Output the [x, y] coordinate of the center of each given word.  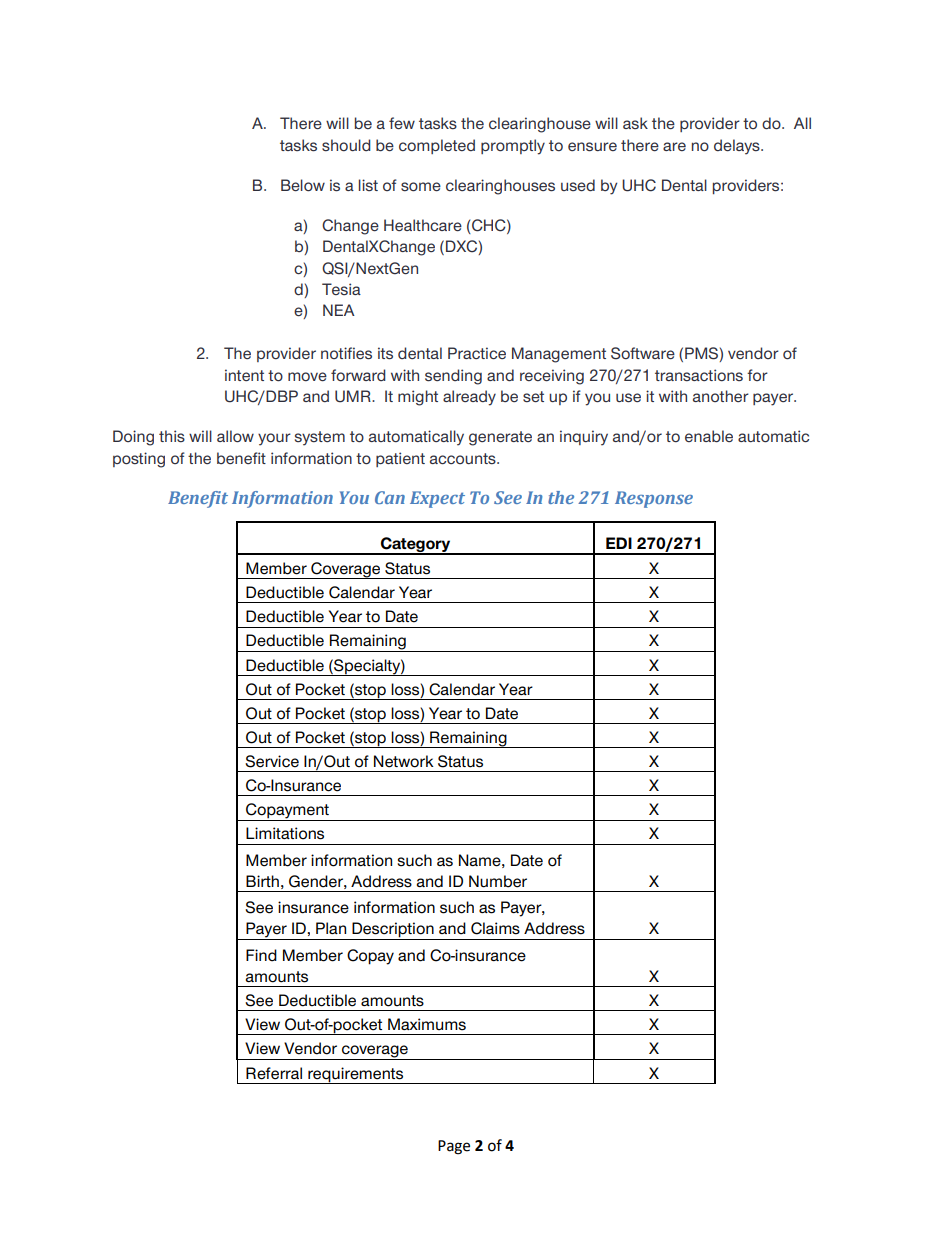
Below [303, 185]
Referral [274, 1073]
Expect [437, 499]
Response [654, 499]
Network [404, 761]
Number [498, 881]
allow [235, 436]
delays [738, 147]
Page [454, 1147]
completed [437, 146]
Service [272, 761]
